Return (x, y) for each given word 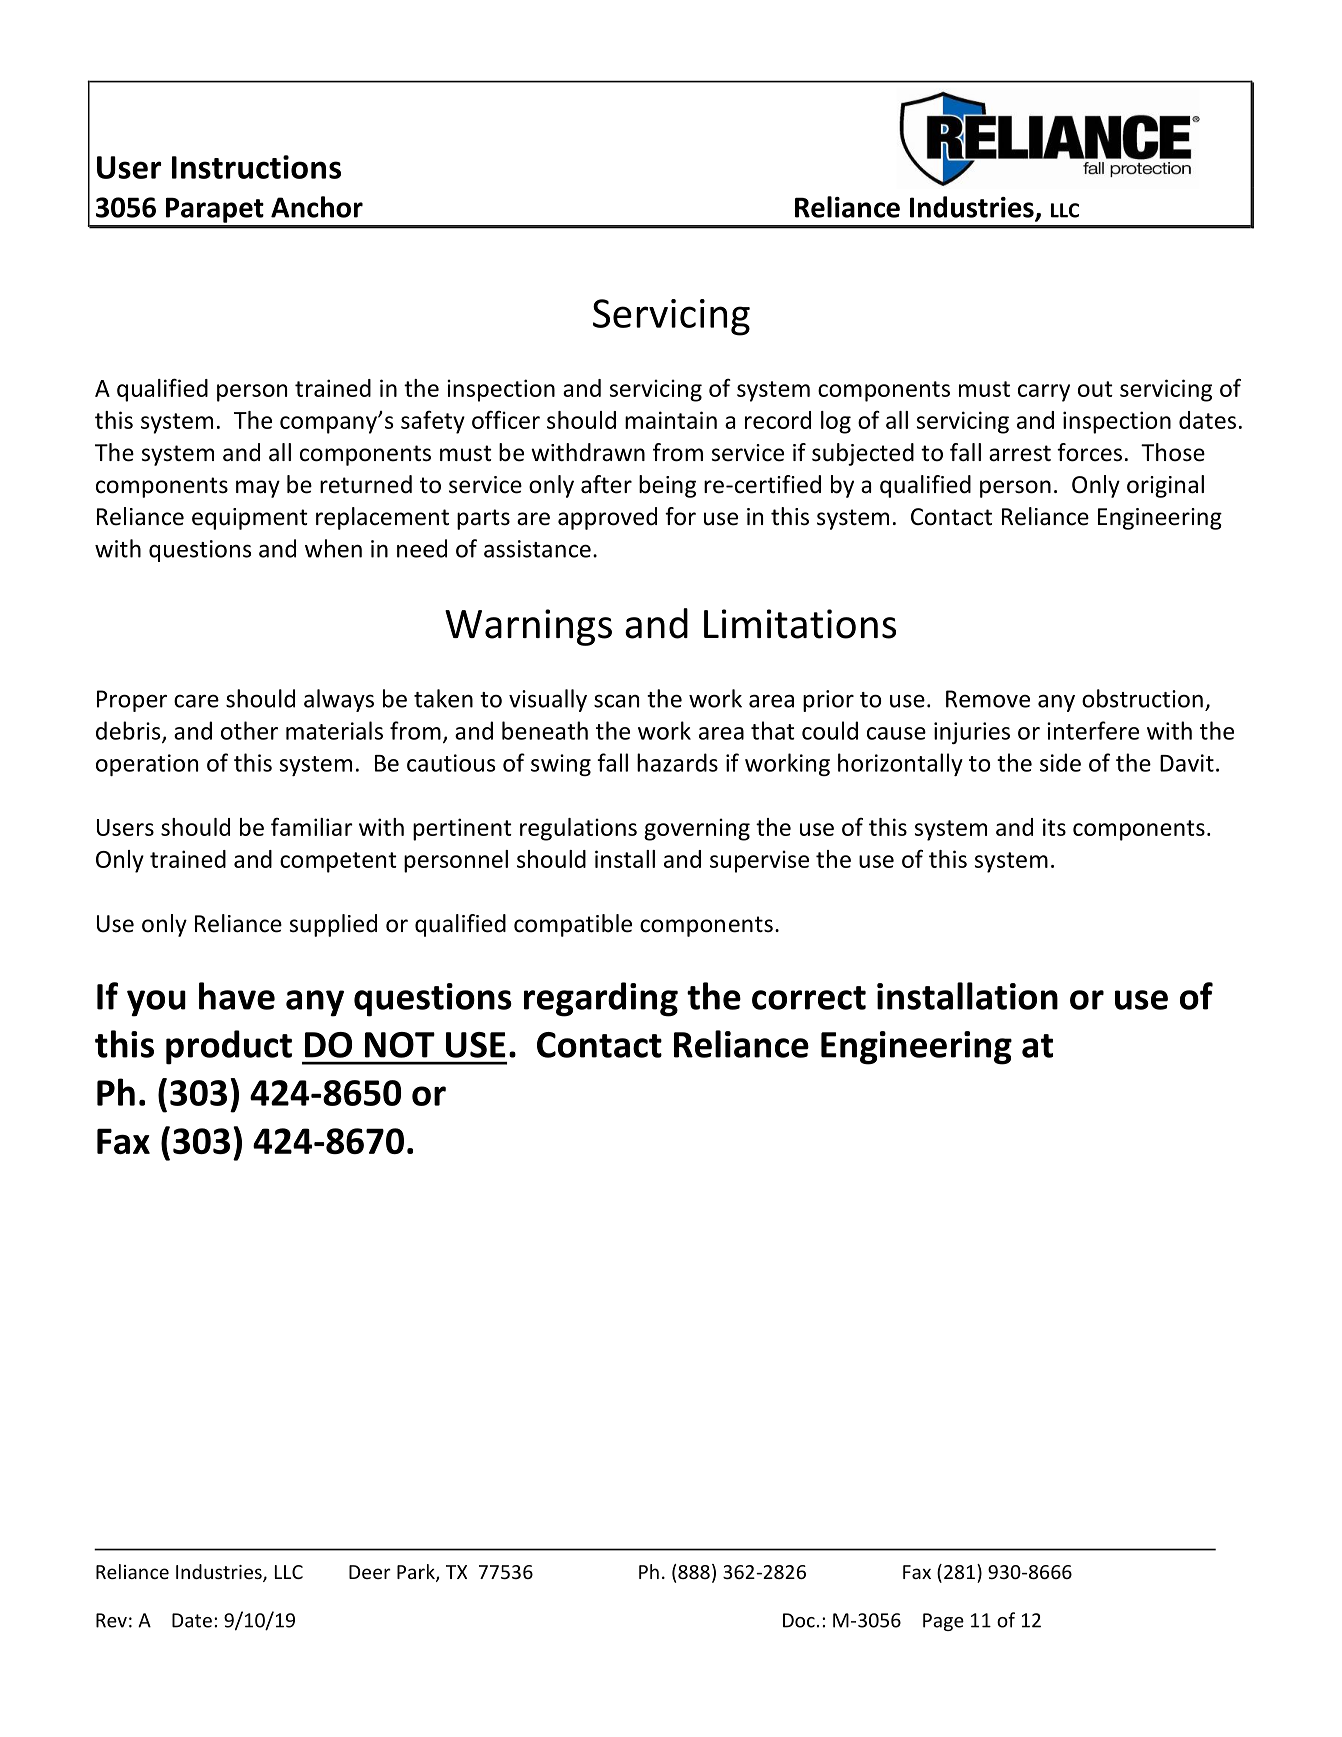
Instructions (256, 167)
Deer (370, 1572)
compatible (573, 925)
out (1095, 389)
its (1054, 827)
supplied (333, 925)
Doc (799, 1620)
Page (943, 1622)
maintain (671, 420)
